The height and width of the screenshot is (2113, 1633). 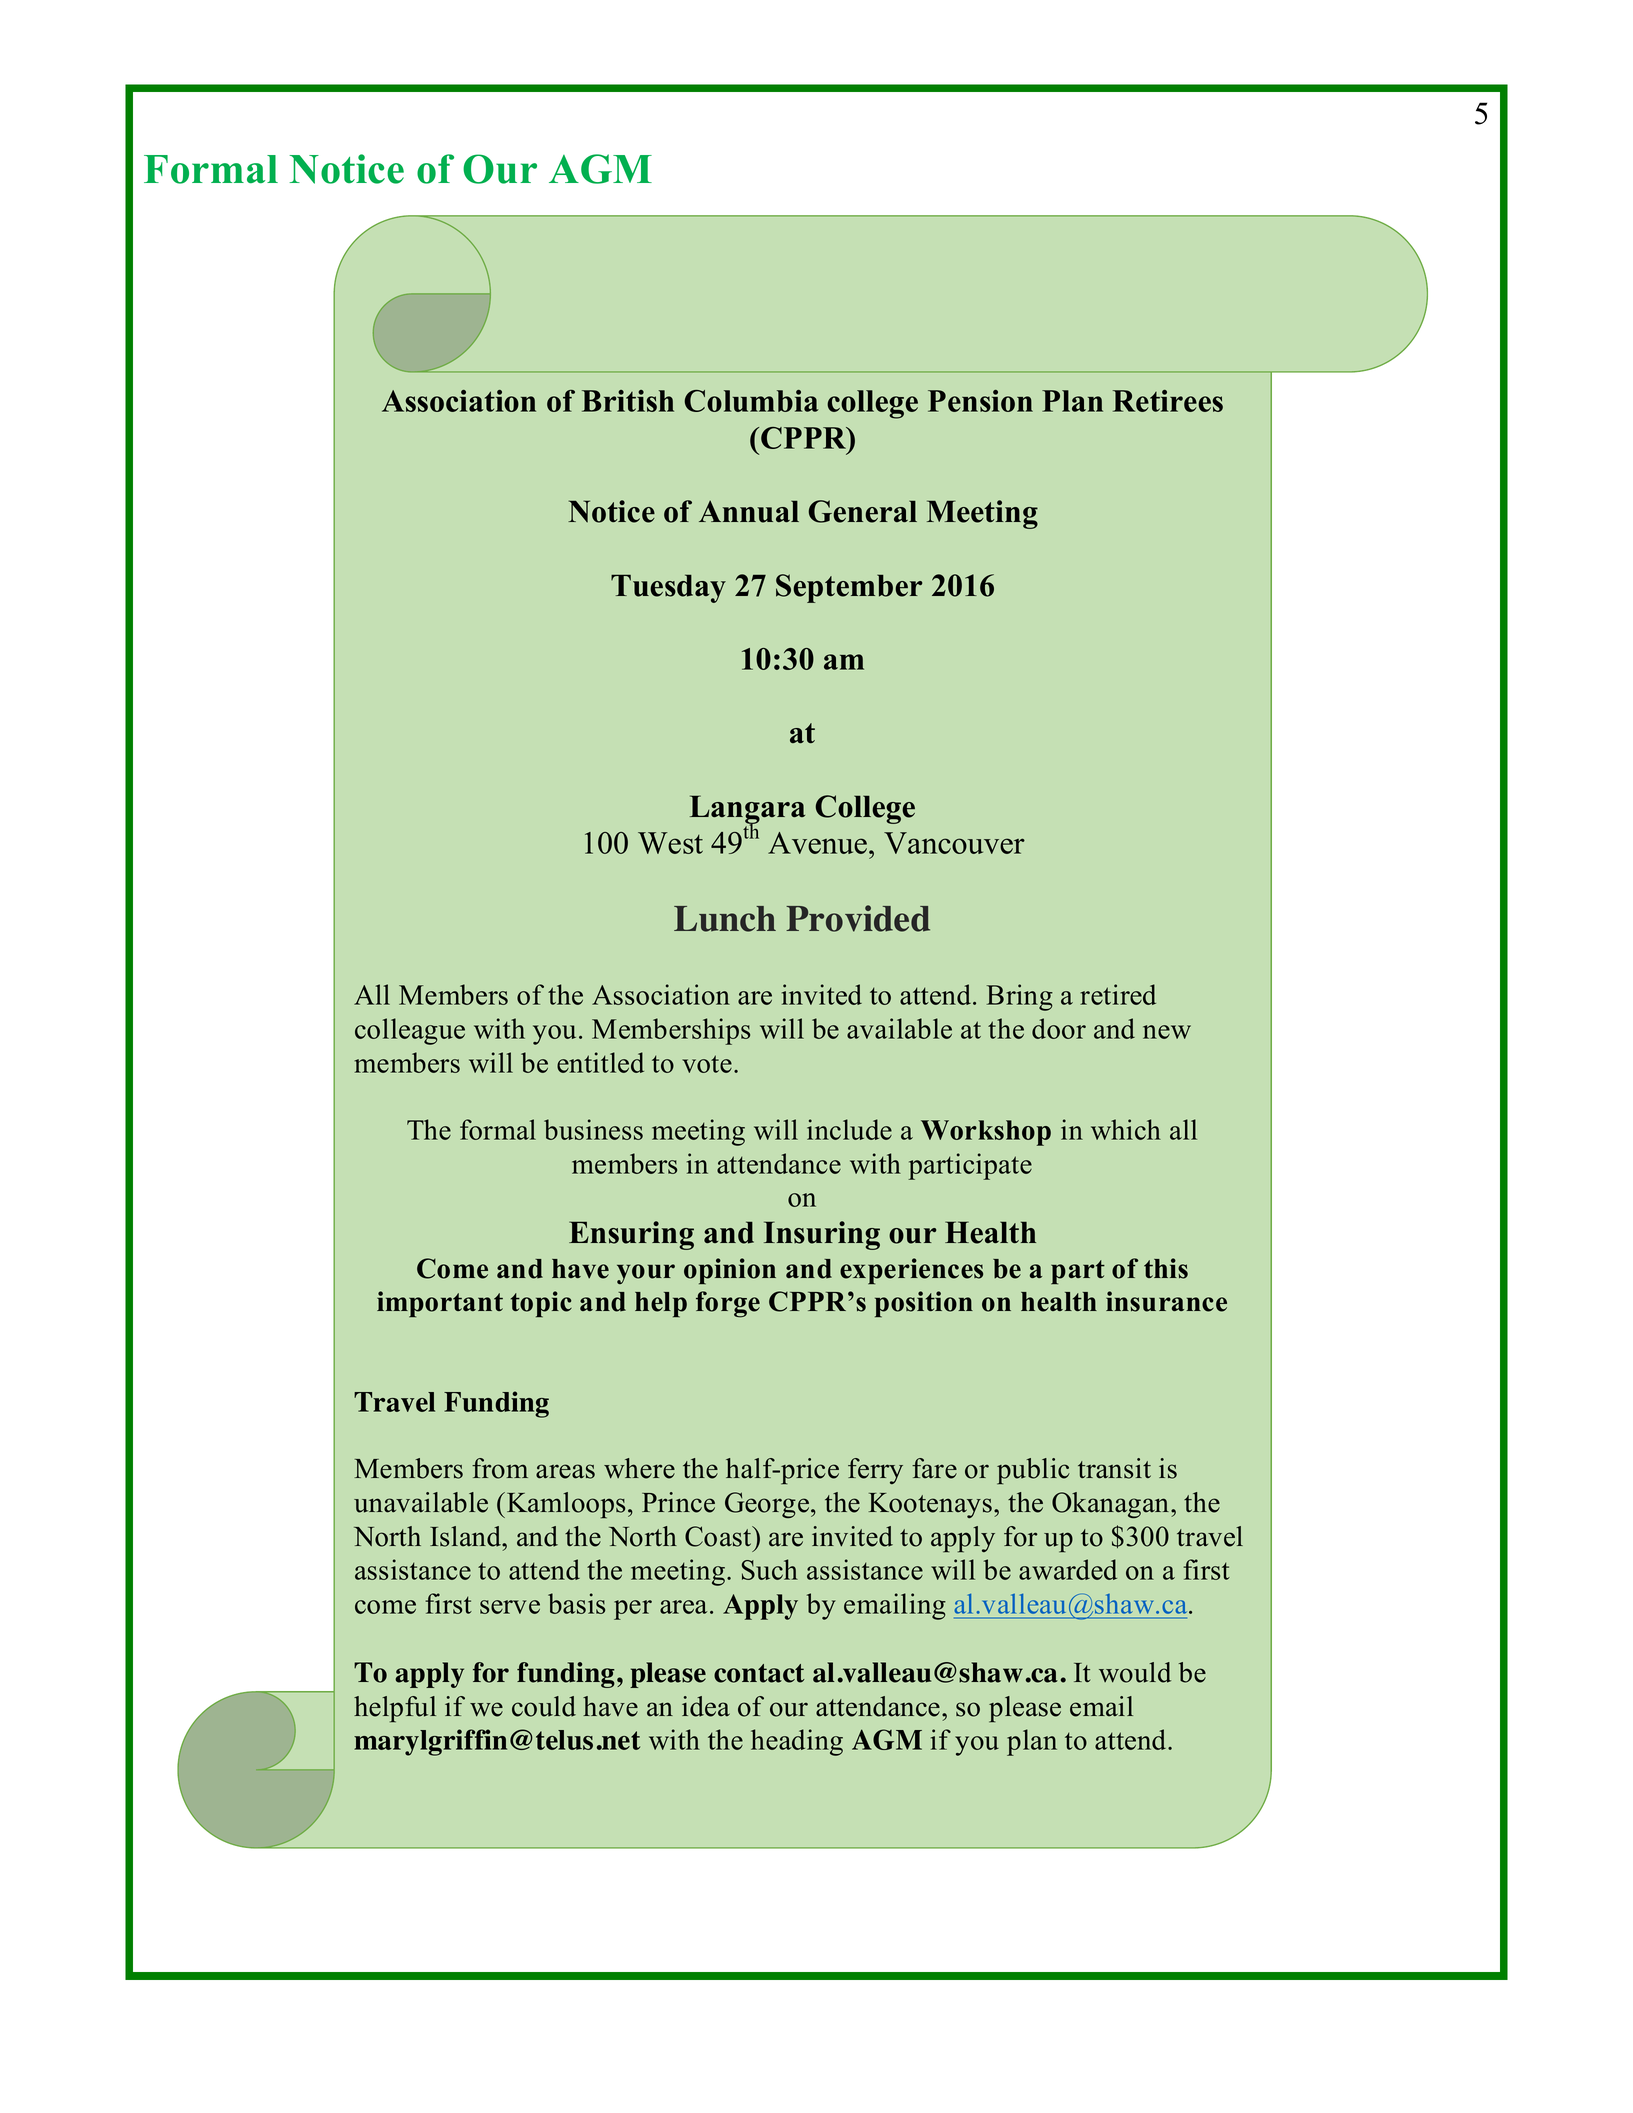 What do you see at coordinates (1166, 1268) in the screenshot?
I see `this` at bounding box center [1166, 1268].
